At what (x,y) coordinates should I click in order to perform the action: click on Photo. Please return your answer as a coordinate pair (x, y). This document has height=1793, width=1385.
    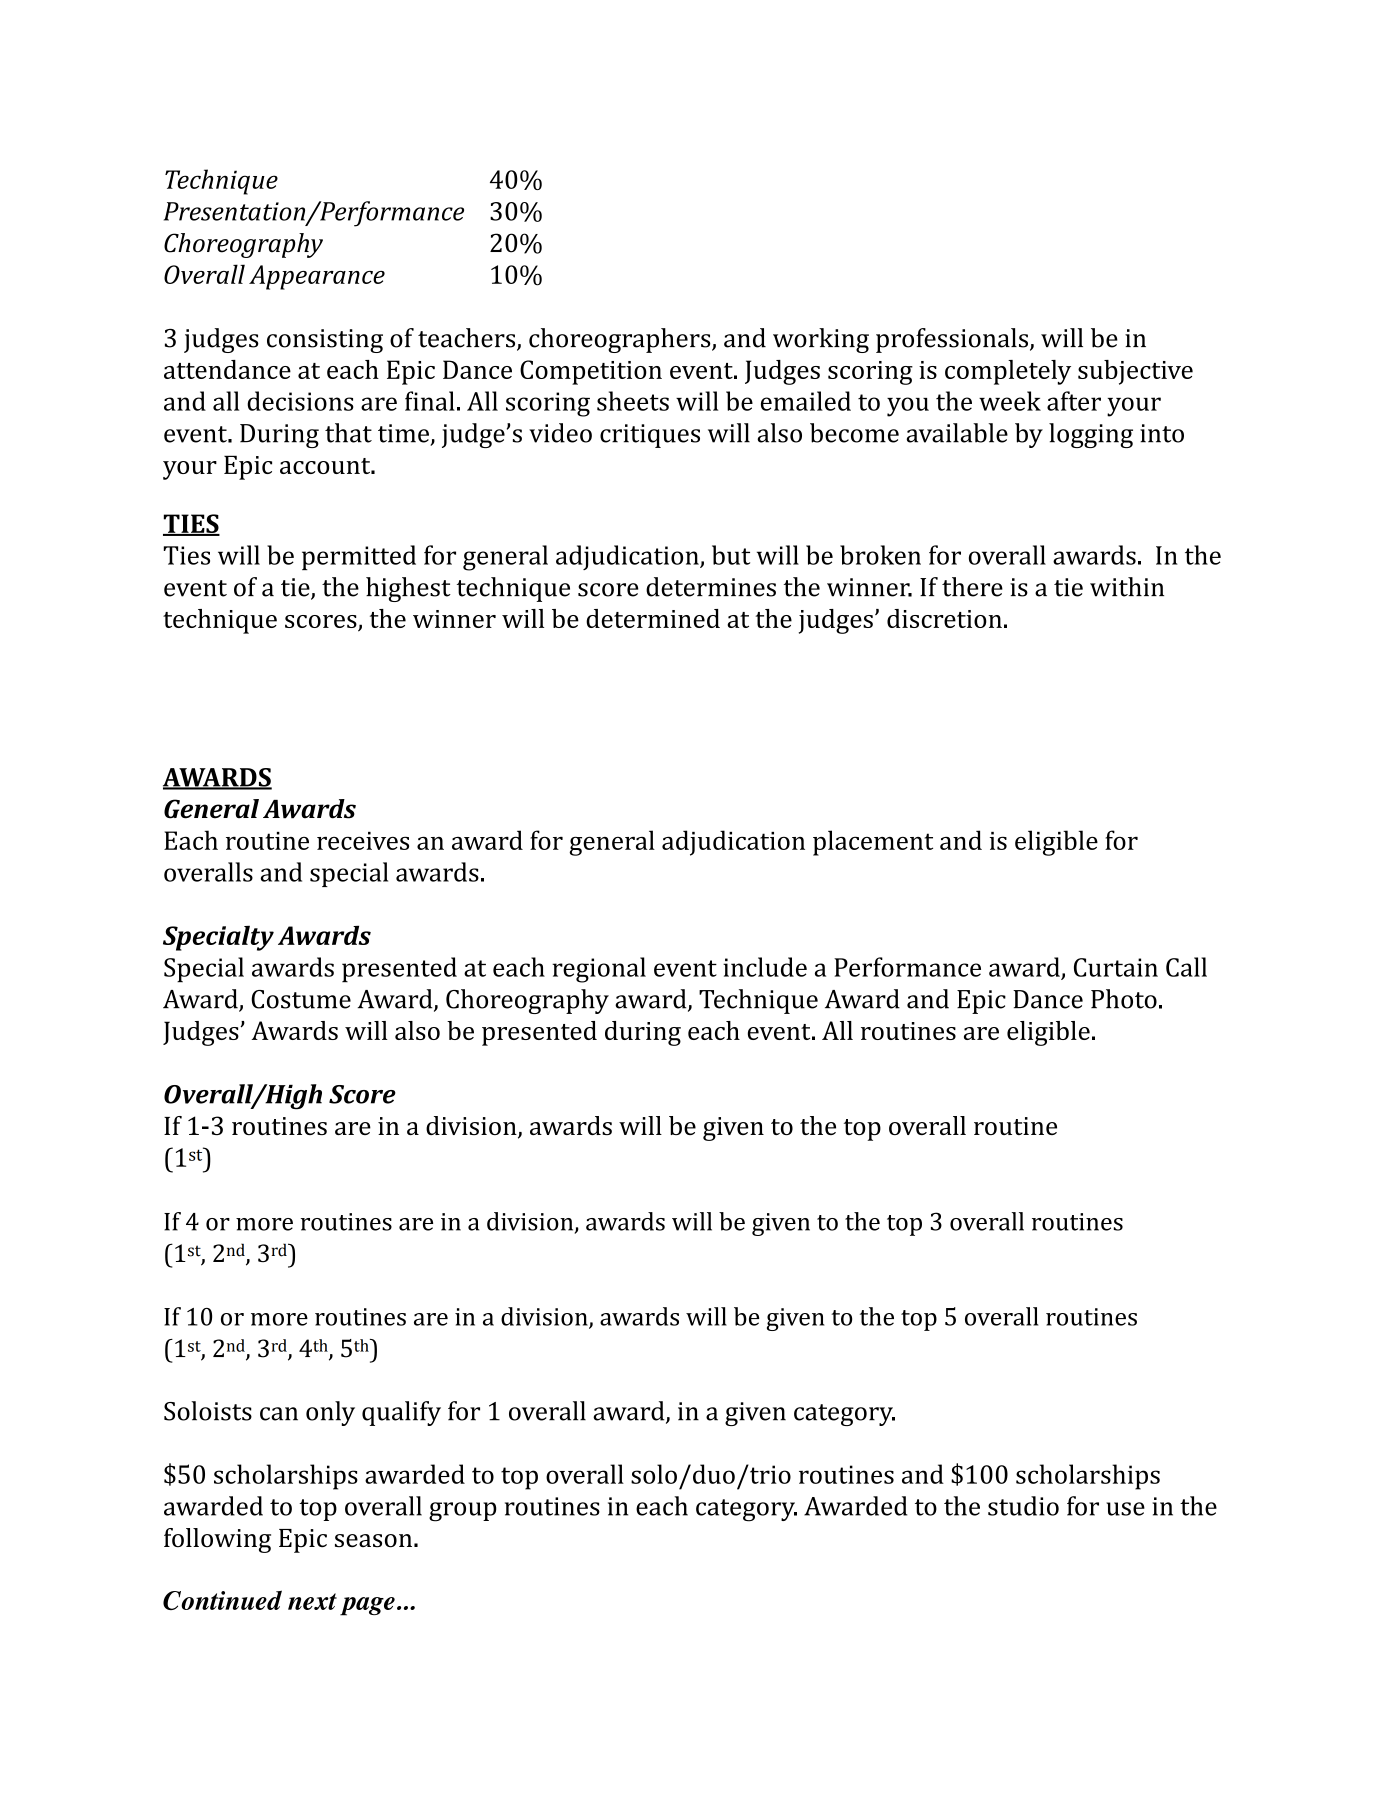
    Looking at the image, I should click on (1124, 999).
